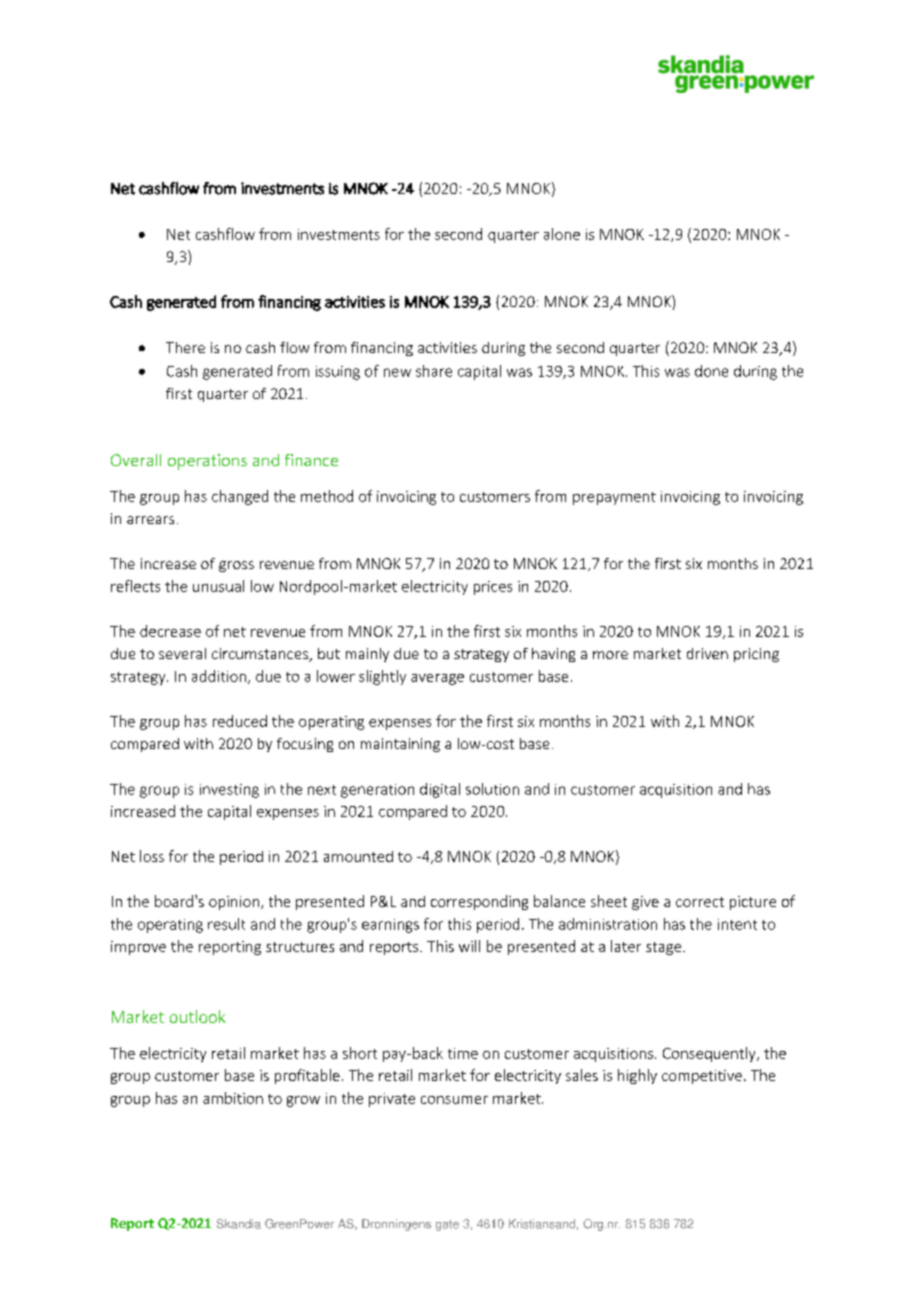  Describe the element at coordinates (711, 371) in the document. I see `done` at that location.
